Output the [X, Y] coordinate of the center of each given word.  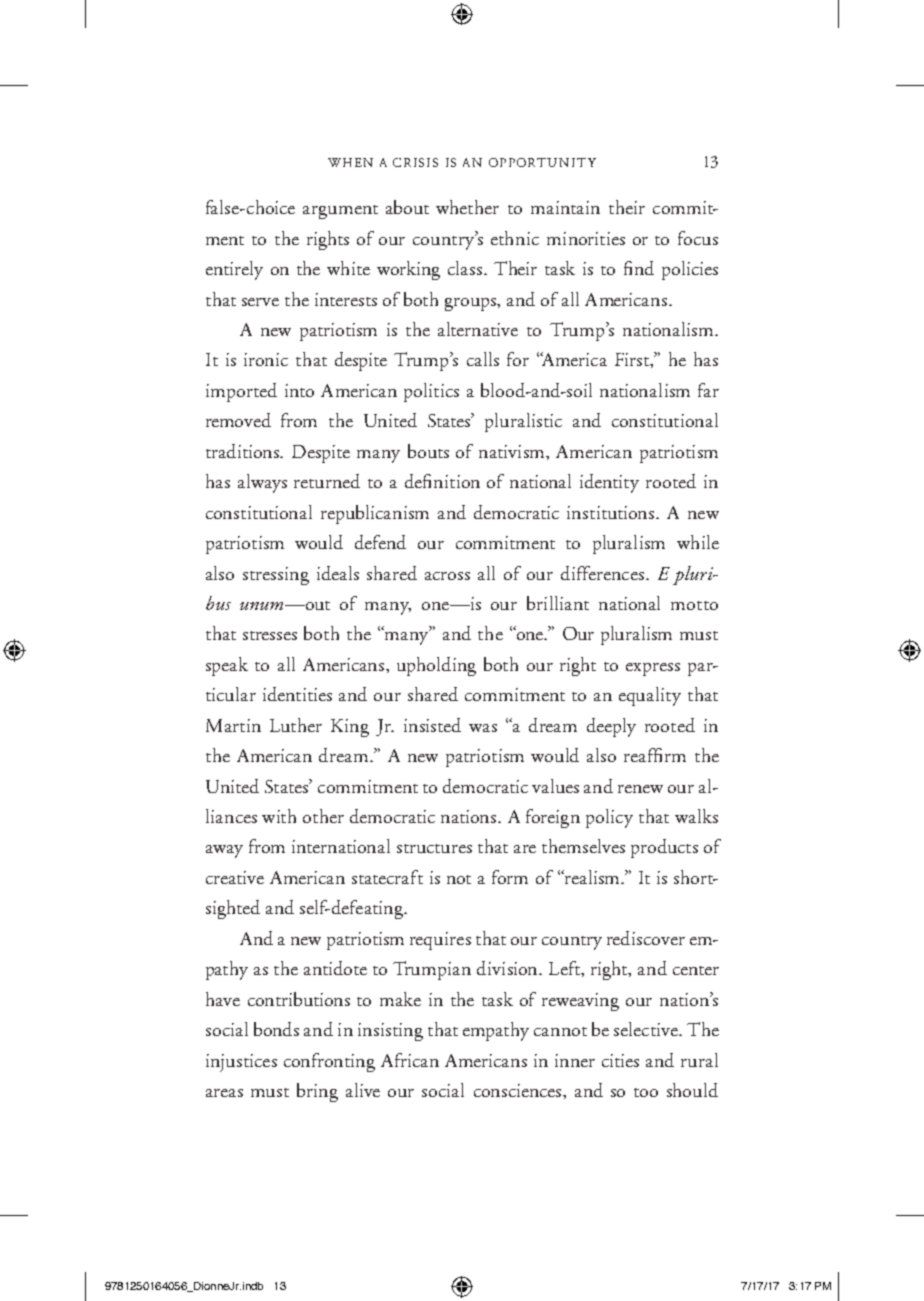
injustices [241, 1063]
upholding [436, 666]
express [653, 669]
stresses [270, 635]
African [410, 1060]
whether [467, 207]
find [639, 268]
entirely [234, 270]
